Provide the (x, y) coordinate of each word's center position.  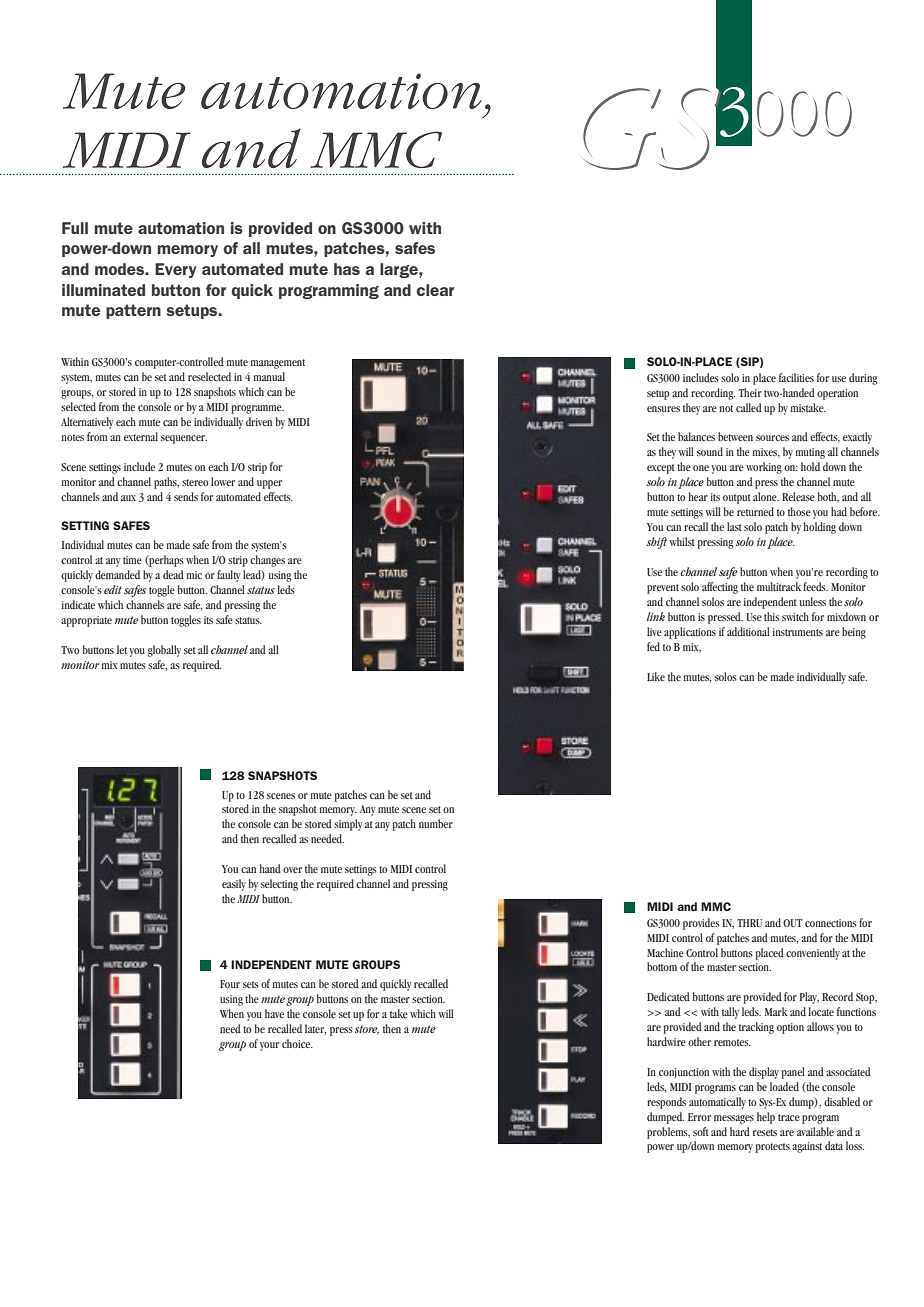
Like (656, 676)
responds (666, 1103)
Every (175, 270)
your (269, 1046)
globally (164, 651)
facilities (796, 377)
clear (435, 290)
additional (748, 631)
